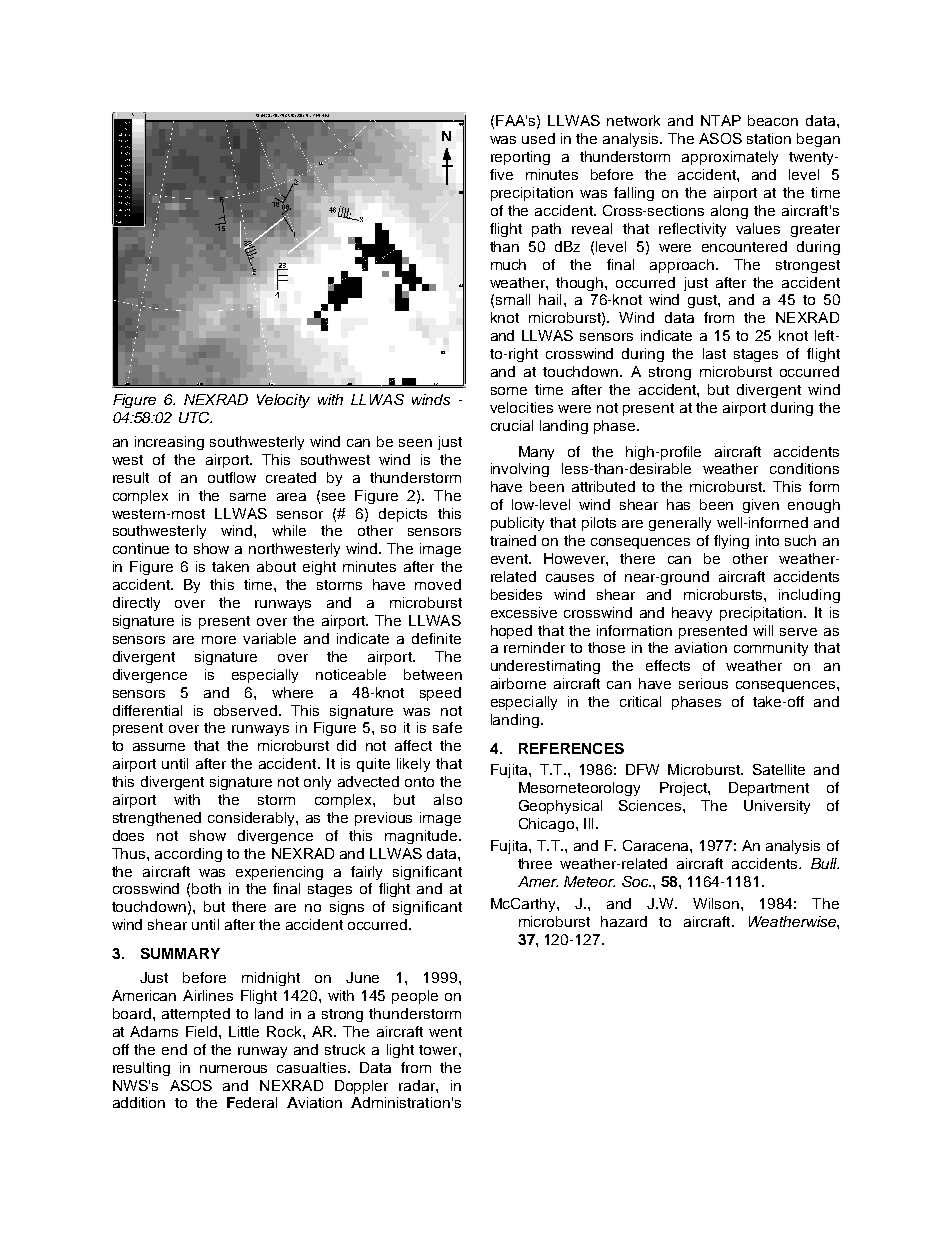 The image size is (952, 1233). I want to click on hoped, so click(511, 632).
